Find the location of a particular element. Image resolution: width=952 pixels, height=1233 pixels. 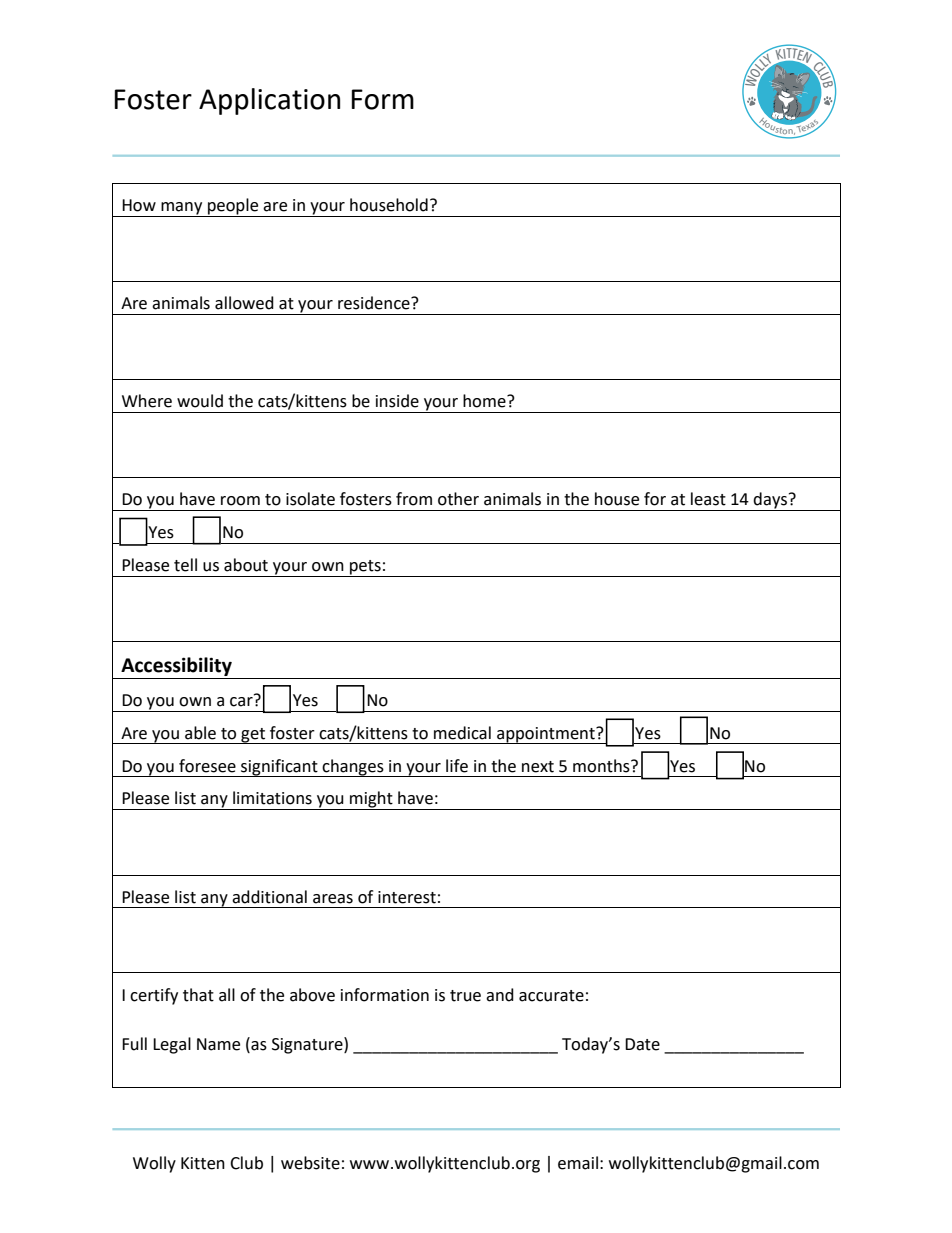

Name is located at coordinates (218, 1044).
